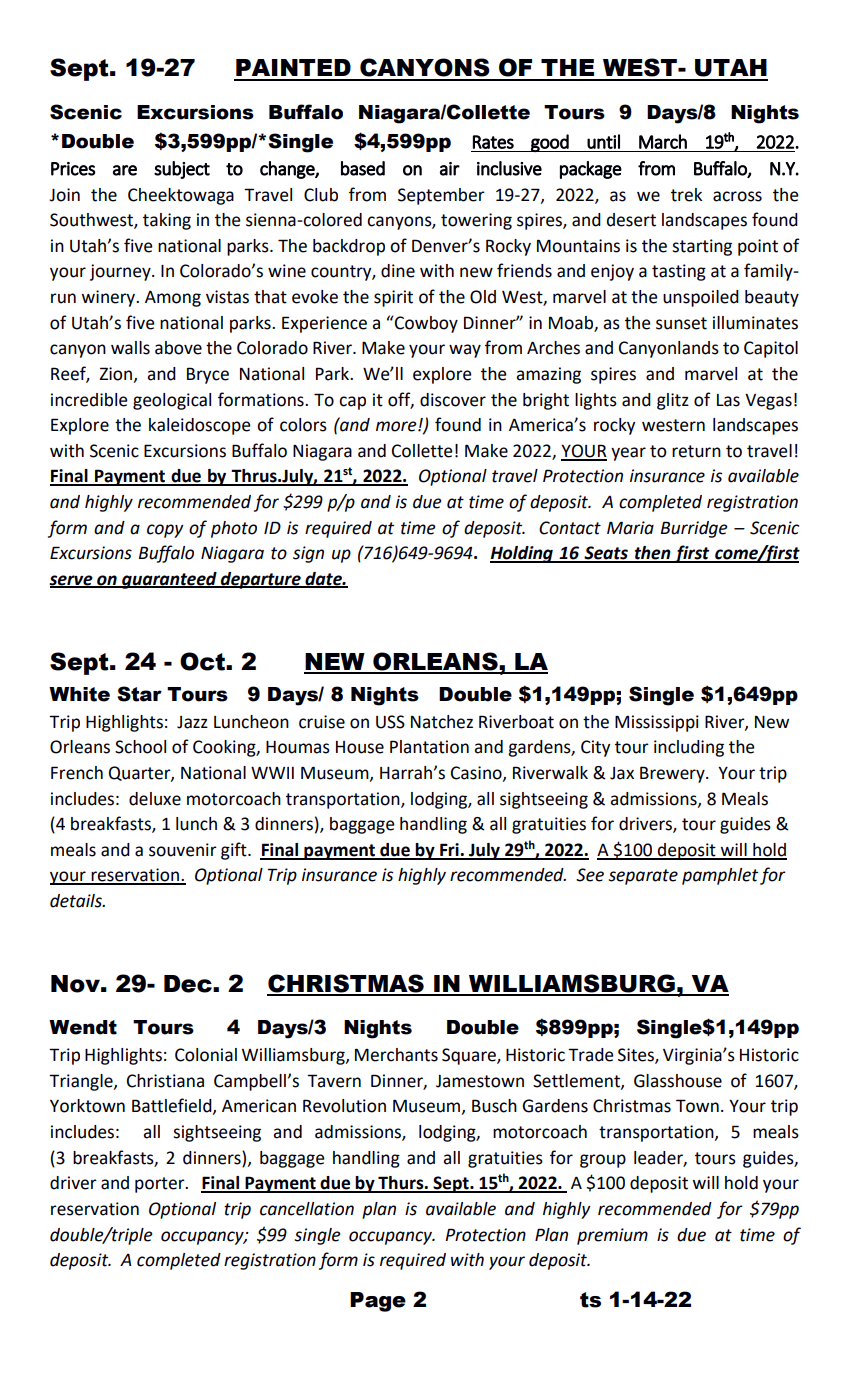 This screenshot has height=1400, width=849. What do you see at coordinates (182, 170) in the screenshot?
I see `subject` at bounding box center [182, 170].
